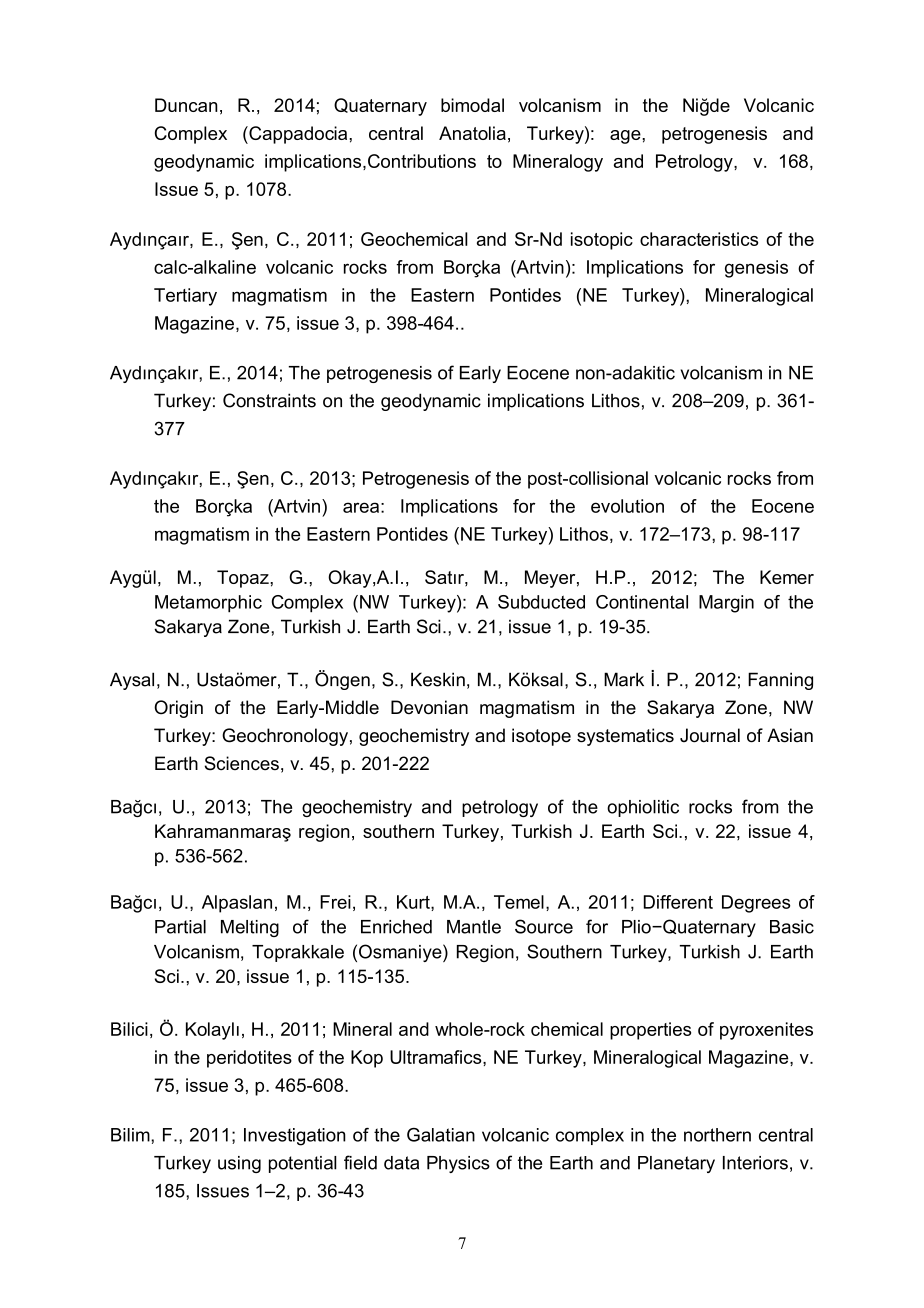 This screenshot has height=1308, width=924. What do you see at coordinates (726, 604) in the screenshot?
I see `Margin` at bounding box center [726, 604].
